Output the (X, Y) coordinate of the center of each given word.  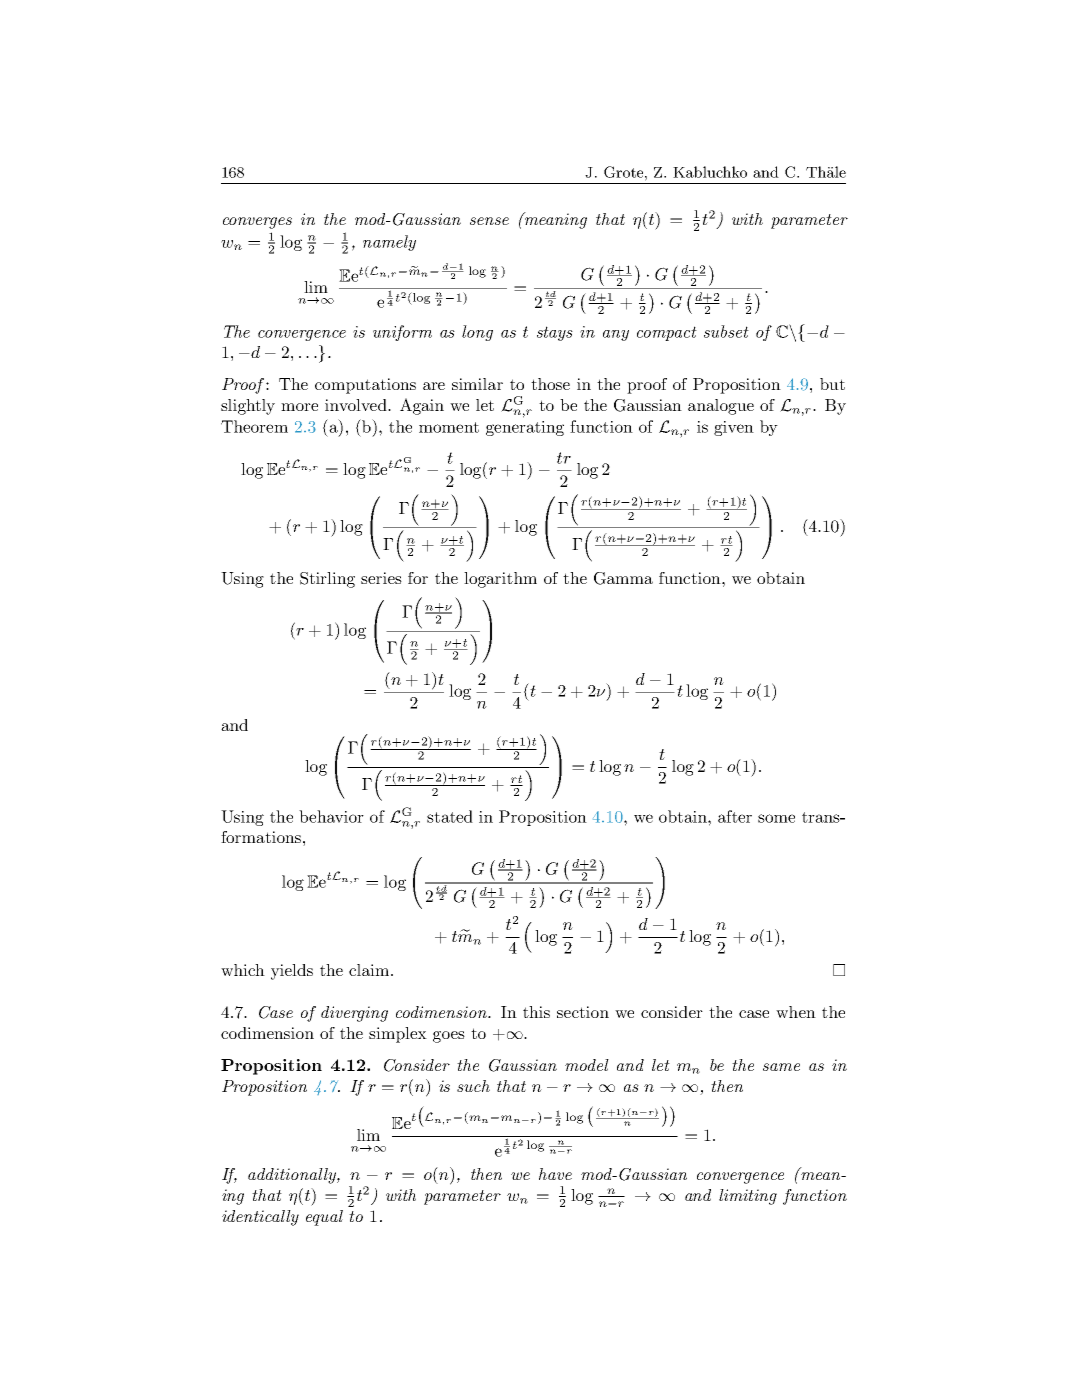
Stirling (327, 580)
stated (450, 816)
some (776, 818)
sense (489, 221)
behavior (331, 816)
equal (324, 1218)
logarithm (500, 580)
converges (257, 223)
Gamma (623, 578)
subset (726, 331)
